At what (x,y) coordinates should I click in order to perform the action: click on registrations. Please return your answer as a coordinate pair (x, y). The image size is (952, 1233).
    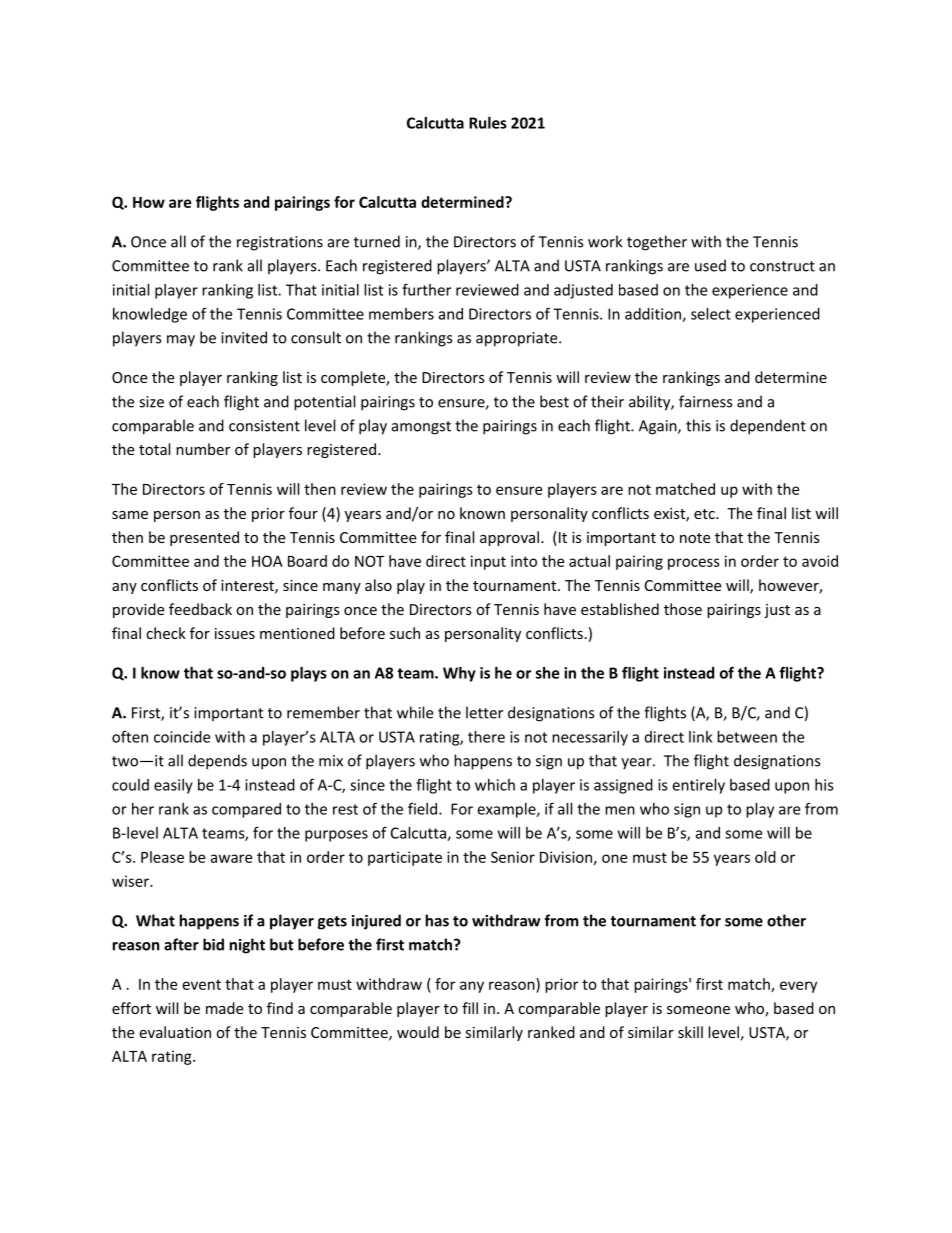
    Looking at the image, I should click on (280, 243).
